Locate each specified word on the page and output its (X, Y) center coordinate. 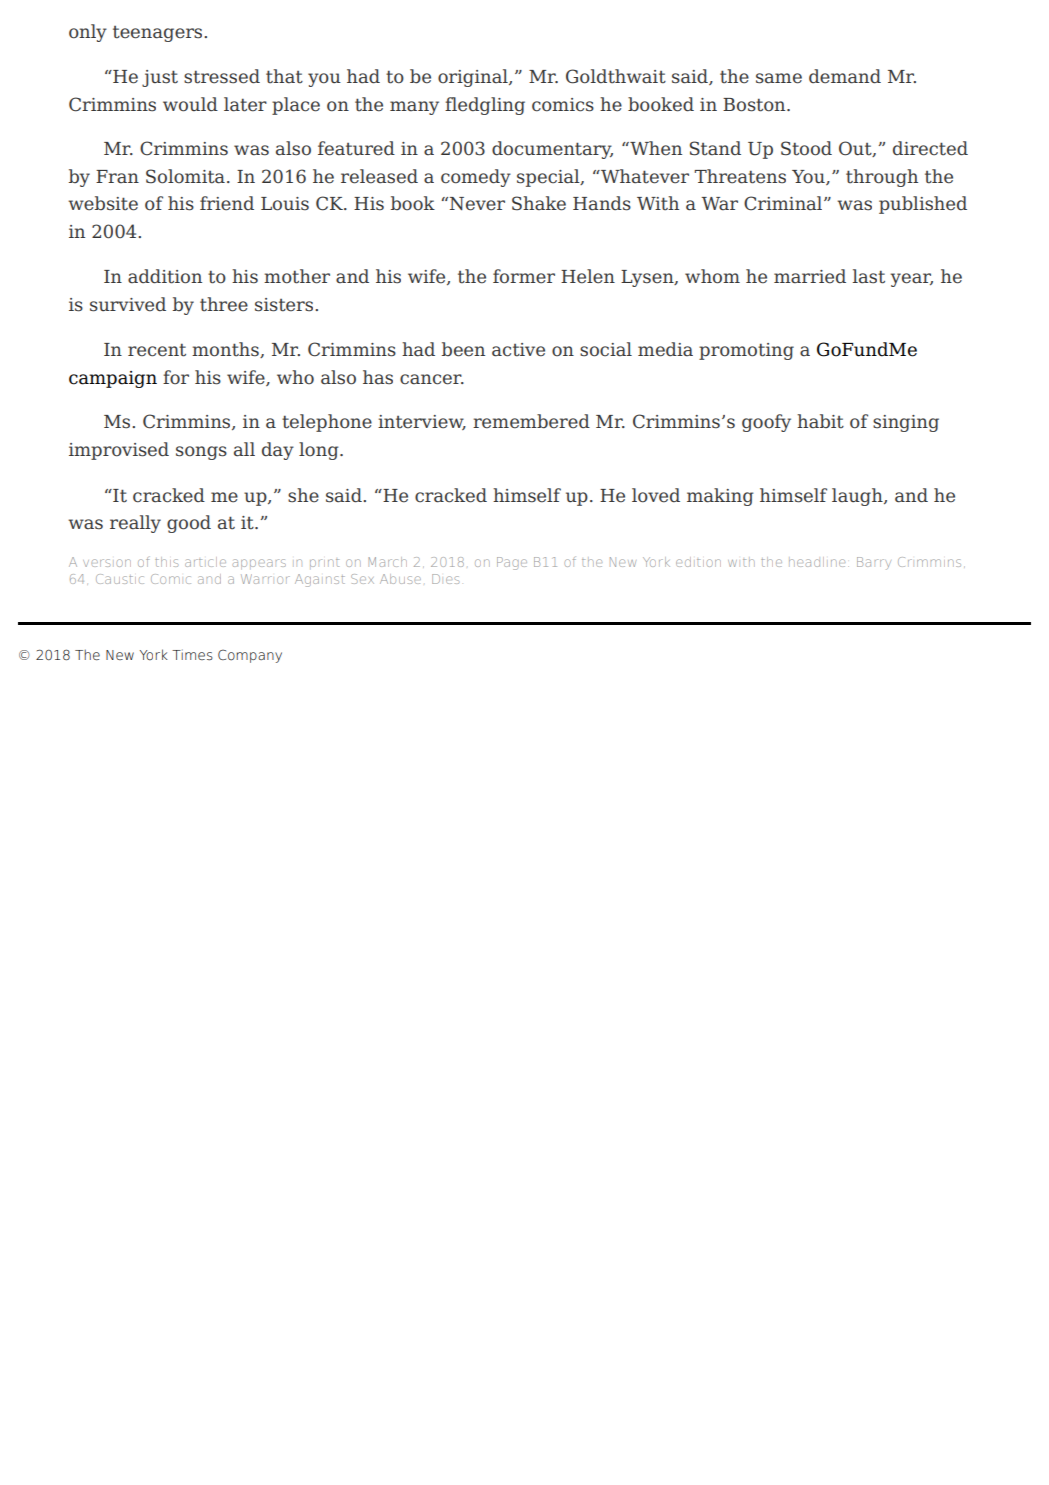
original (474, 78)
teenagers (159, 34)
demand (845, 76)
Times (192, 655)
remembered (531, 421)
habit (820, 421)
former (524, 276)
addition (165, 276)
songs (201, 453)
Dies (445, 579)
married (810, 276)
